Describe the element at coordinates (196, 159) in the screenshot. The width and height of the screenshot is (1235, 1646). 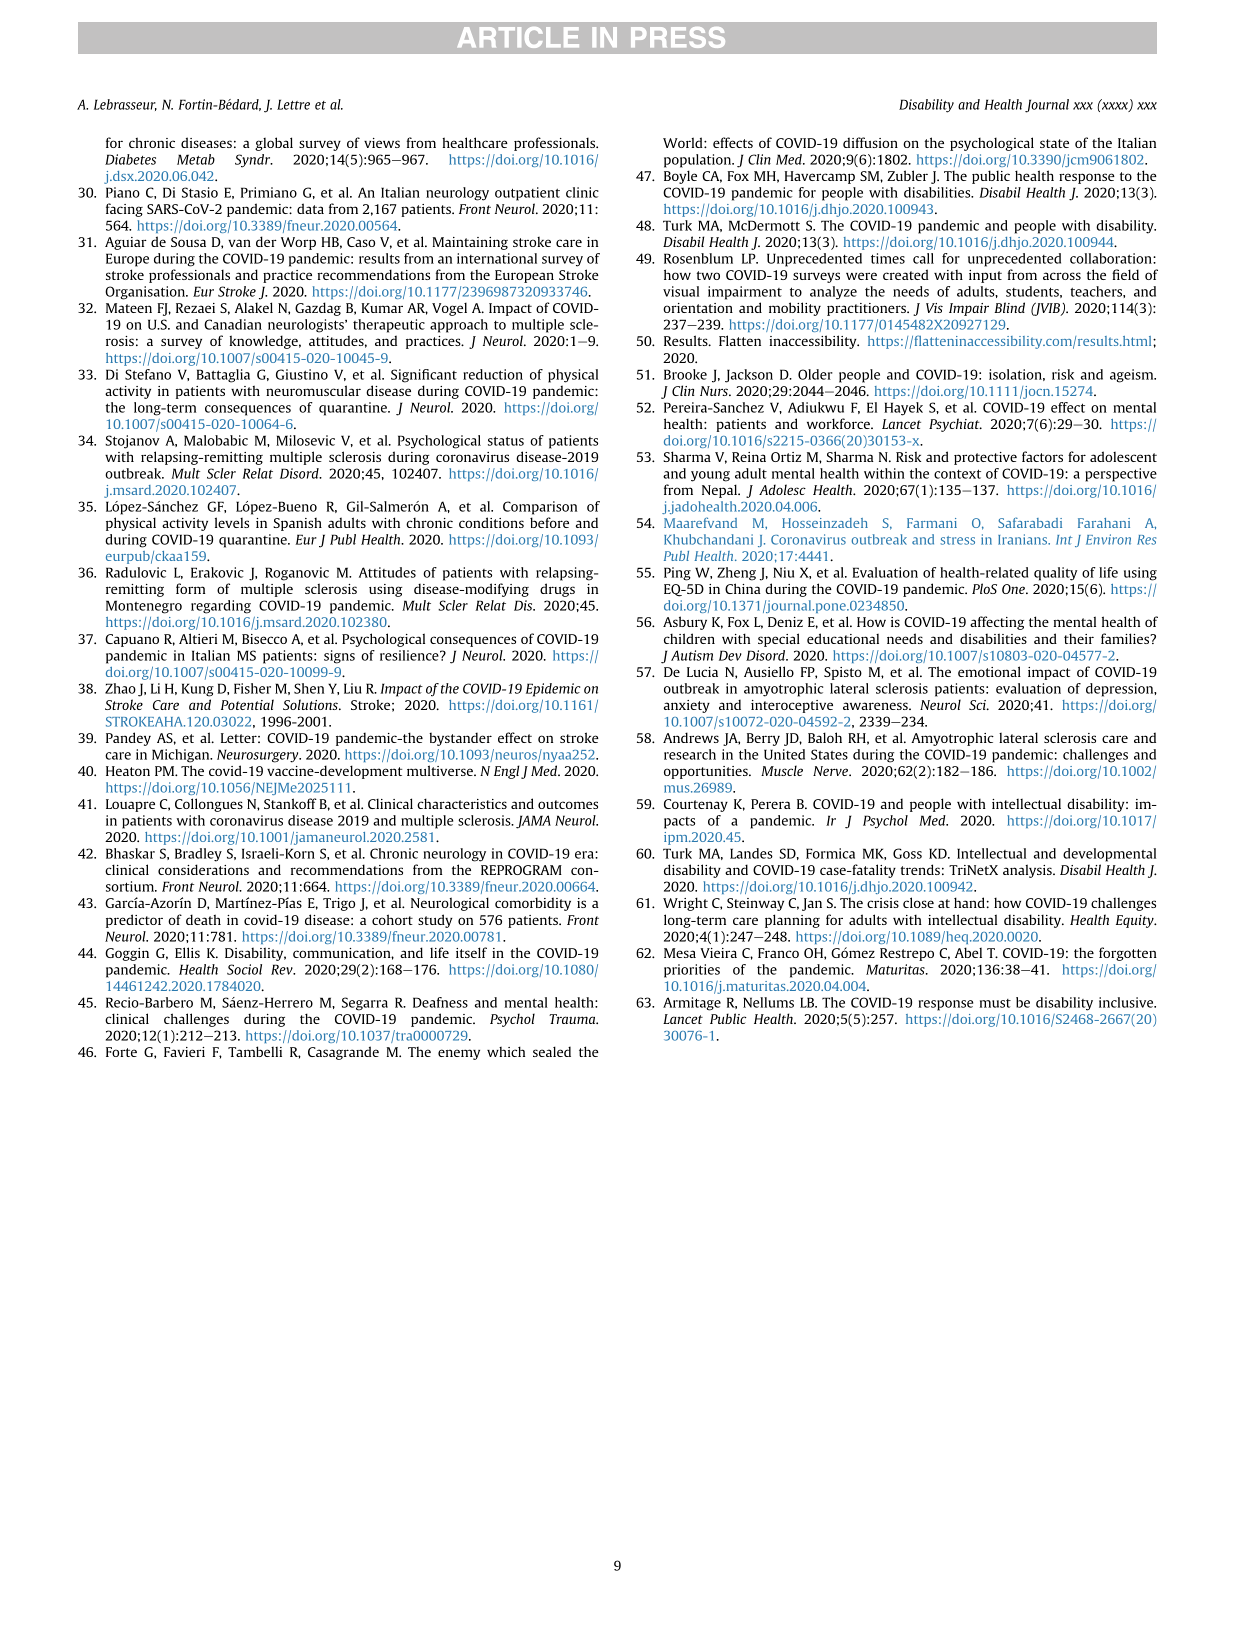
I see `Metab` at that location.
